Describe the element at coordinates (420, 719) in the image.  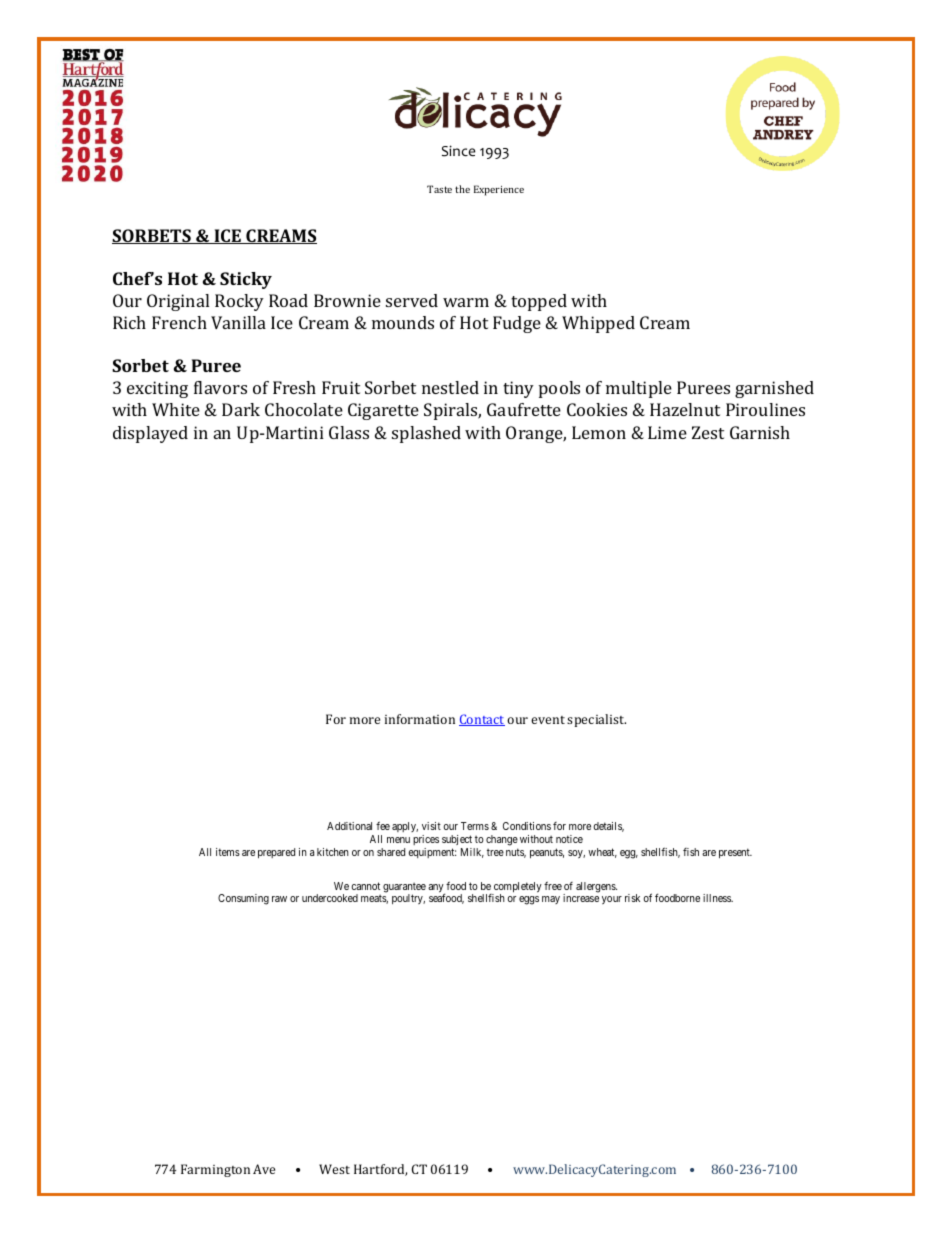
I see `information` at that location.
